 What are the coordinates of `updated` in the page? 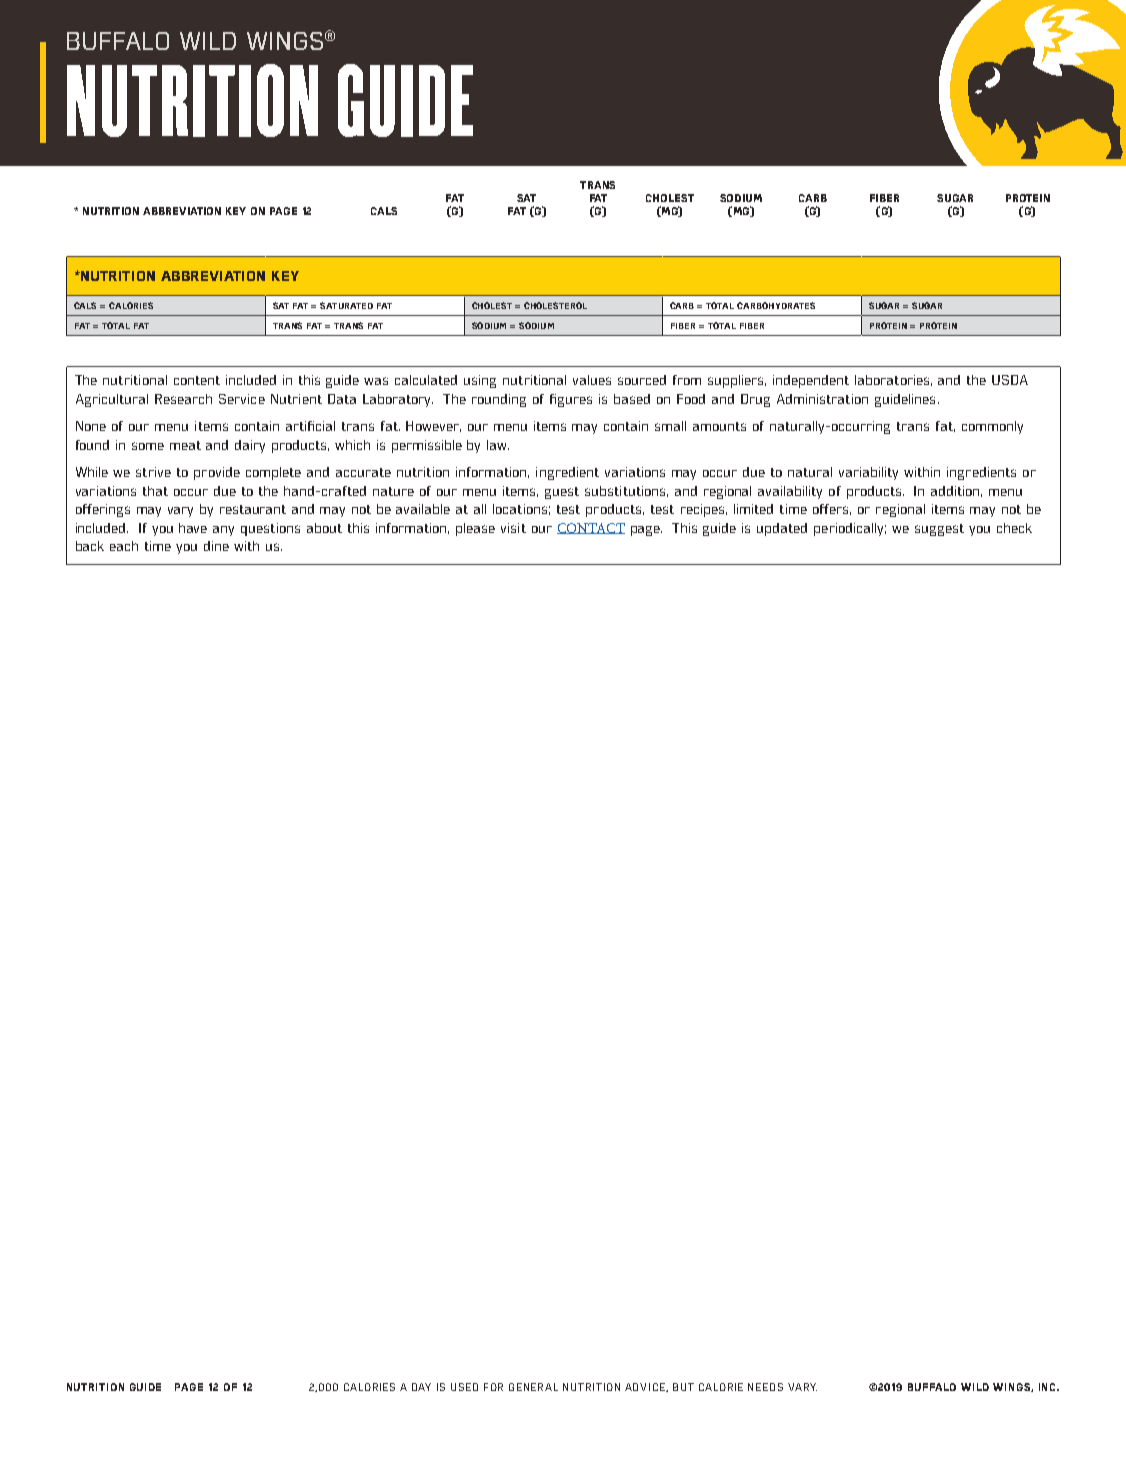 It's located at (782, 529).
